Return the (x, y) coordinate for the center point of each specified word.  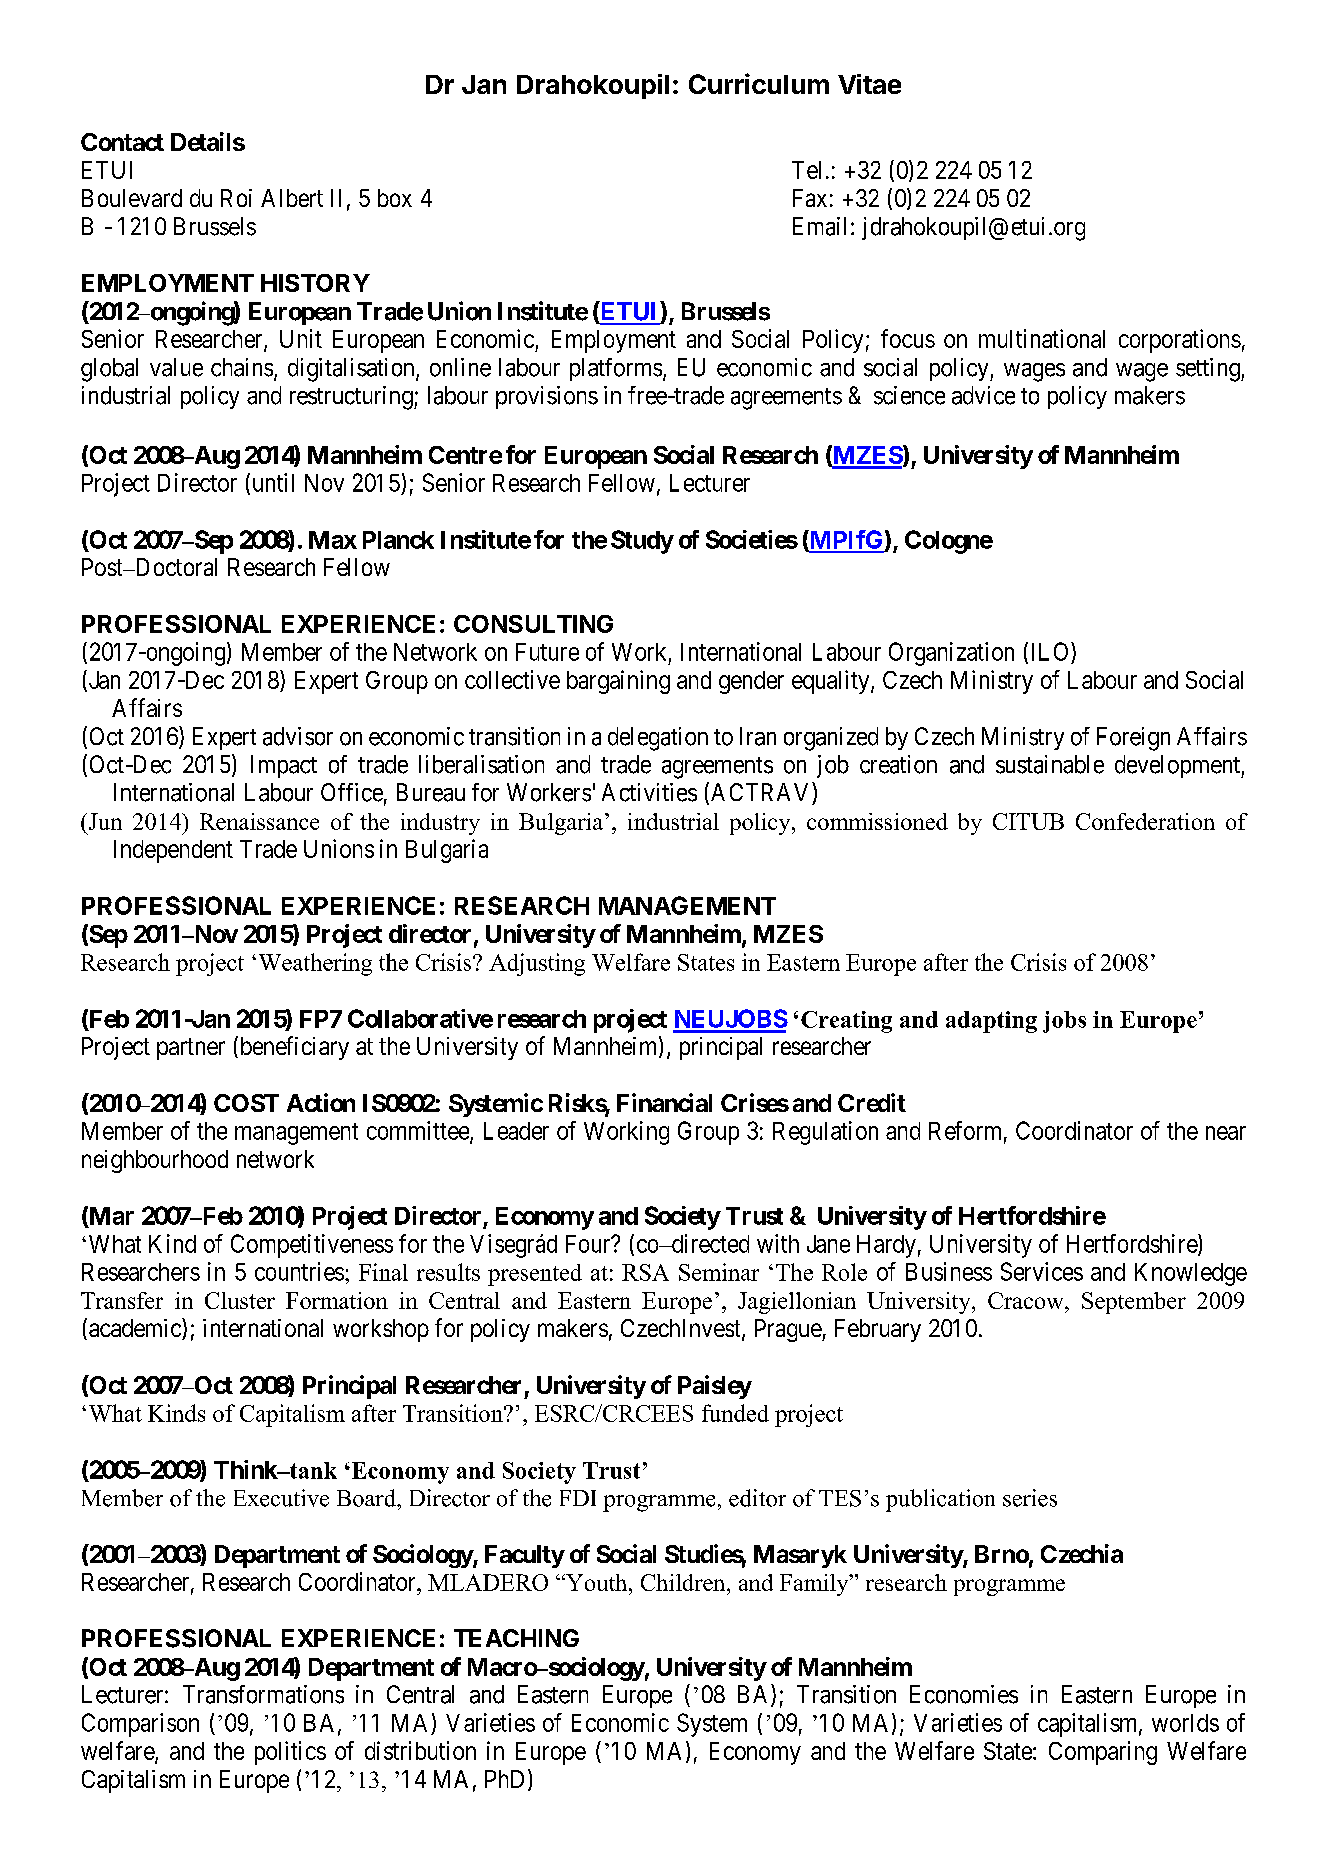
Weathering (315, 964)
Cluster (240, 1300)
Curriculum (759, 83)
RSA (645, 1272)
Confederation (1145, 821)
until (273, 482)
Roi (236, 198)
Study (642, 542)
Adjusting (537, 964)
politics (290, 1753)
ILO (1052, 651)
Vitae (869, 84)
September (1134, 1303)
